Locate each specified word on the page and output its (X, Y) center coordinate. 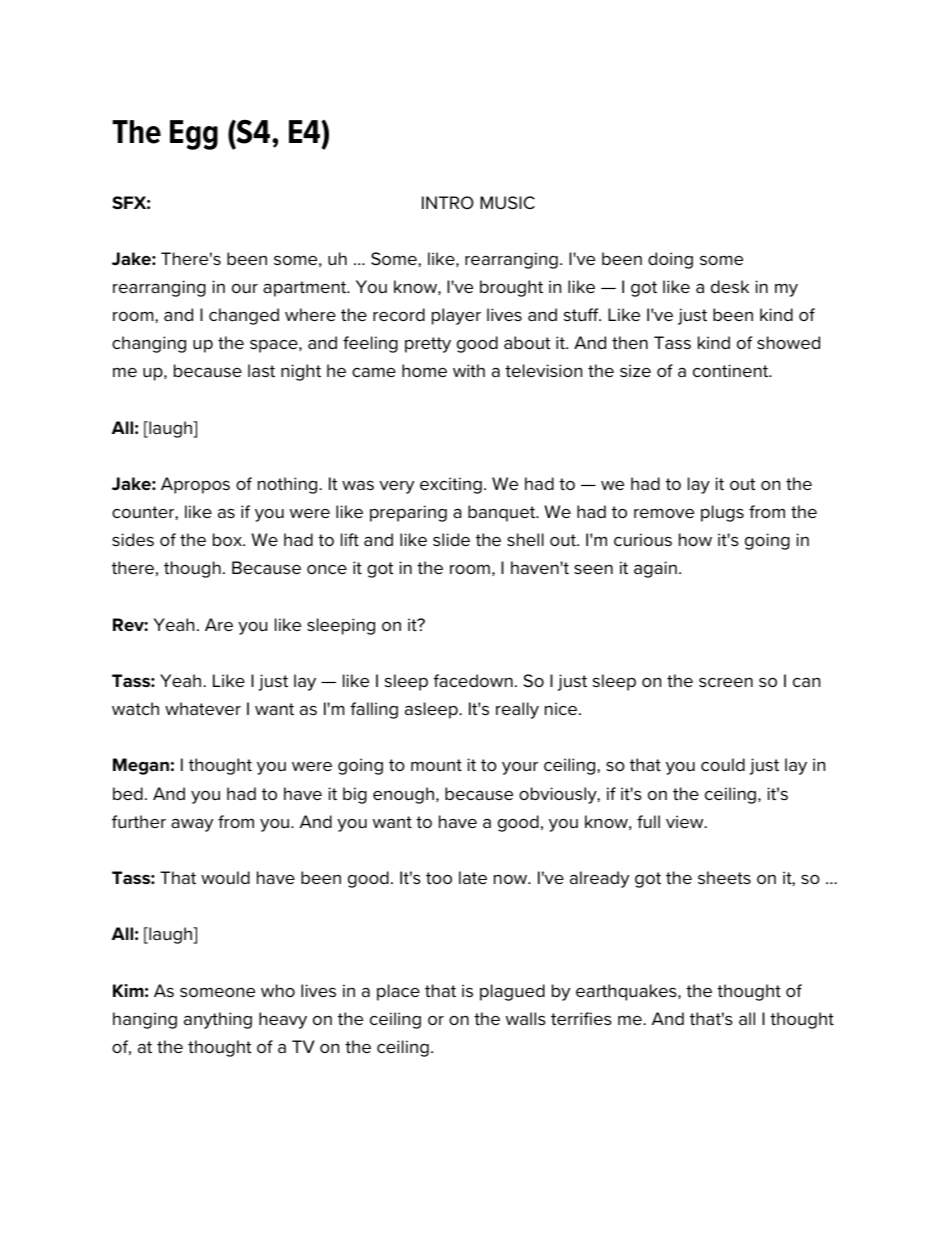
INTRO (448, 202)
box (228, 539)
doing (670, 260)
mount (436, 765)
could (723, 764)
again (655, 569)
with (469, 370)
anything (218, 1020)
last (261, 371)
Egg (194, 135)
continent (732, 371)
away (192, 825)
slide (451, 539)
